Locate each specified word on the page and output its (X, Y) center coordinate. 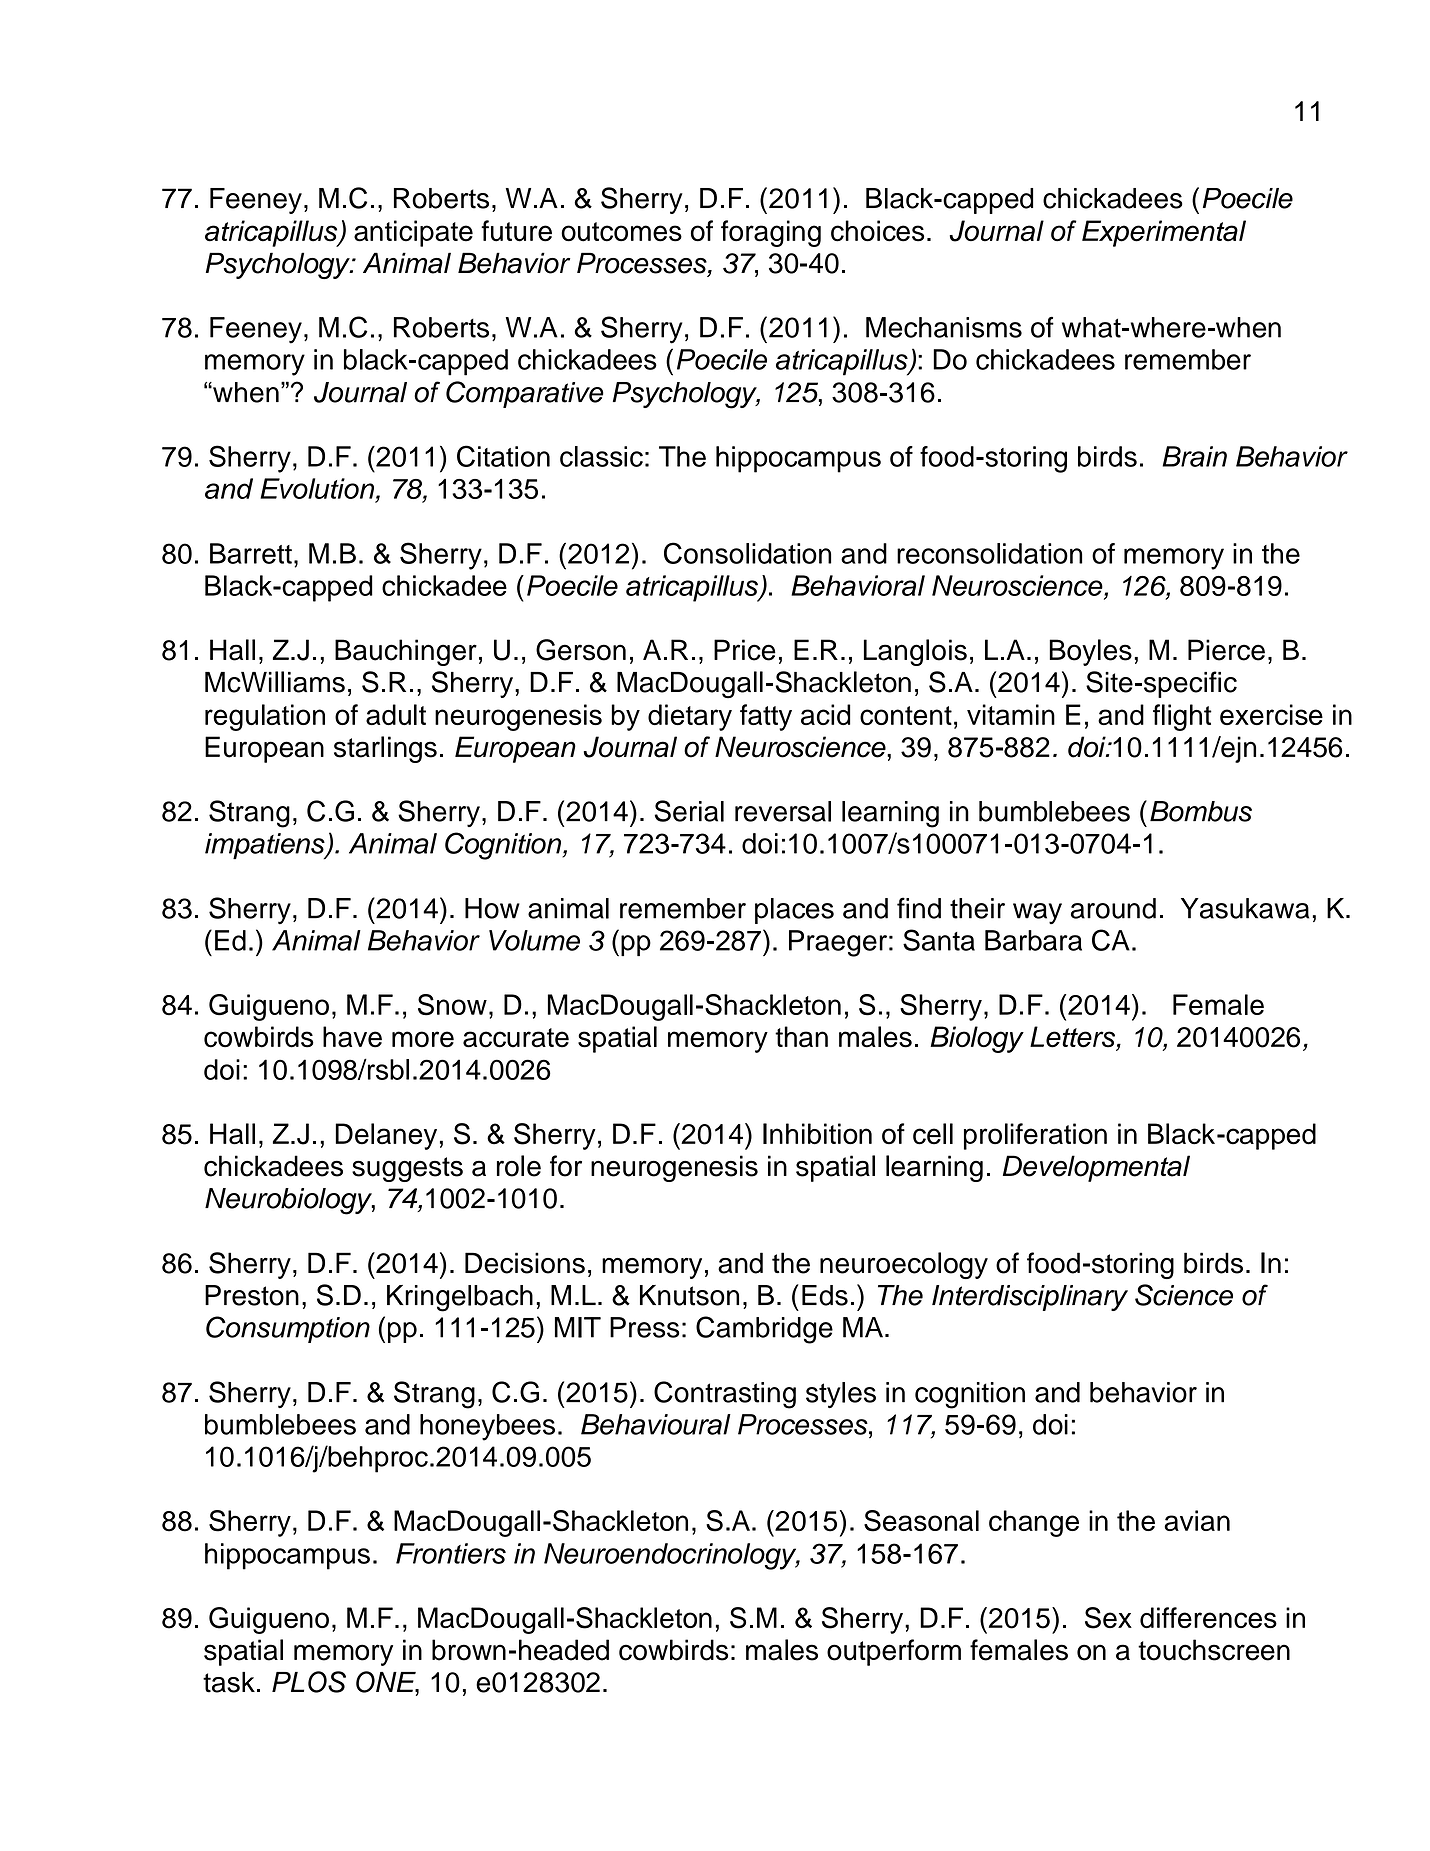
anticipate (413, 233)
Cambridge (764, 1330)
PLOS (309, 1682)
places (794, 911)
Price (745, 650)
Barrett (251, 553)
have (352, 1037)
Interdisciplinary (1030, 1298)
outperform (894, 1652)
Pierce (1226, 650)
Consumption (288, 1329)
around (1113, 908)
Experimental (1164, 233)
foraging (771, 233)
